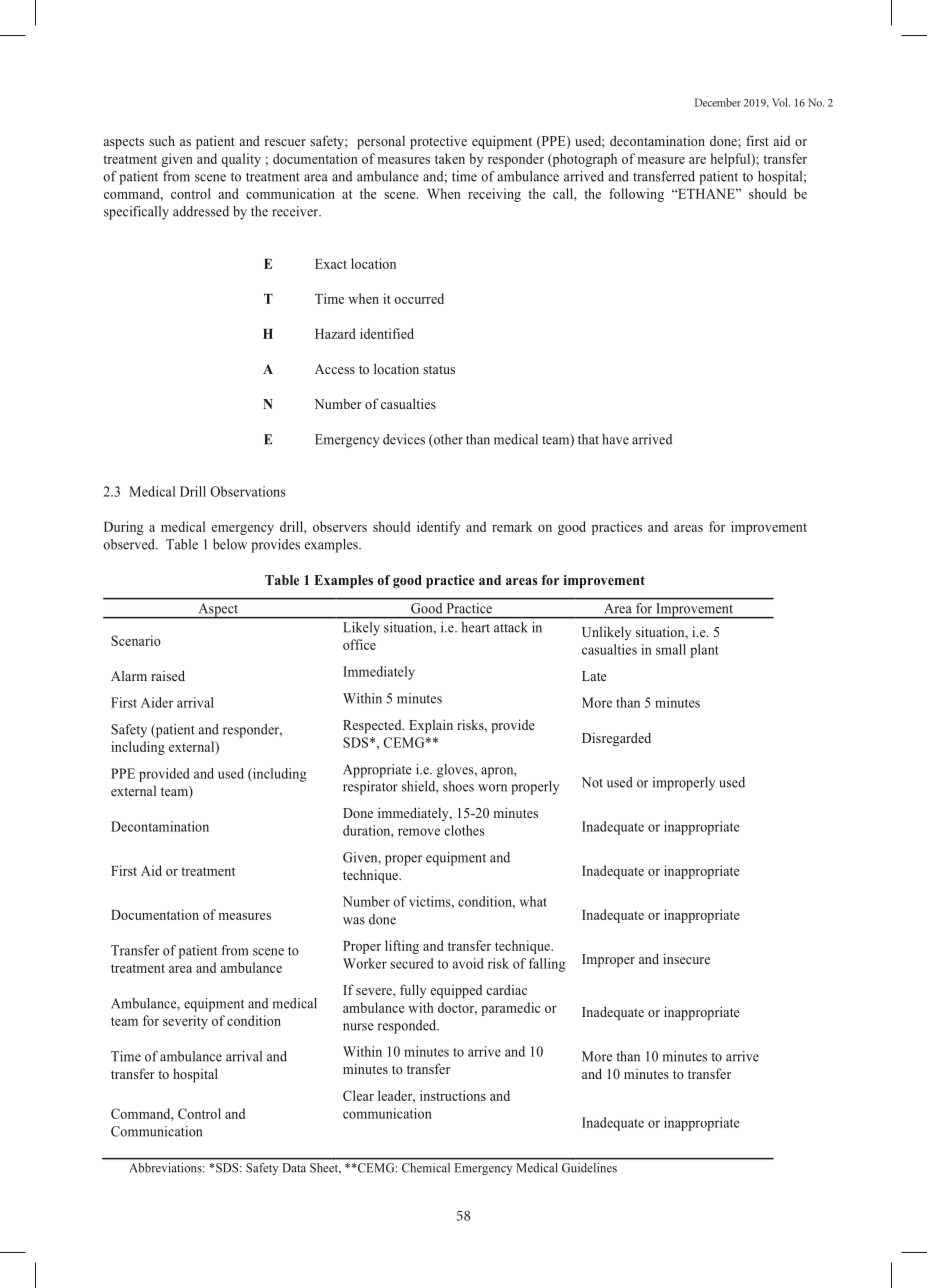  What do you see at coordinates (636, 195) in the screenshot?
I see `following` at bounding box center [636, 195].
